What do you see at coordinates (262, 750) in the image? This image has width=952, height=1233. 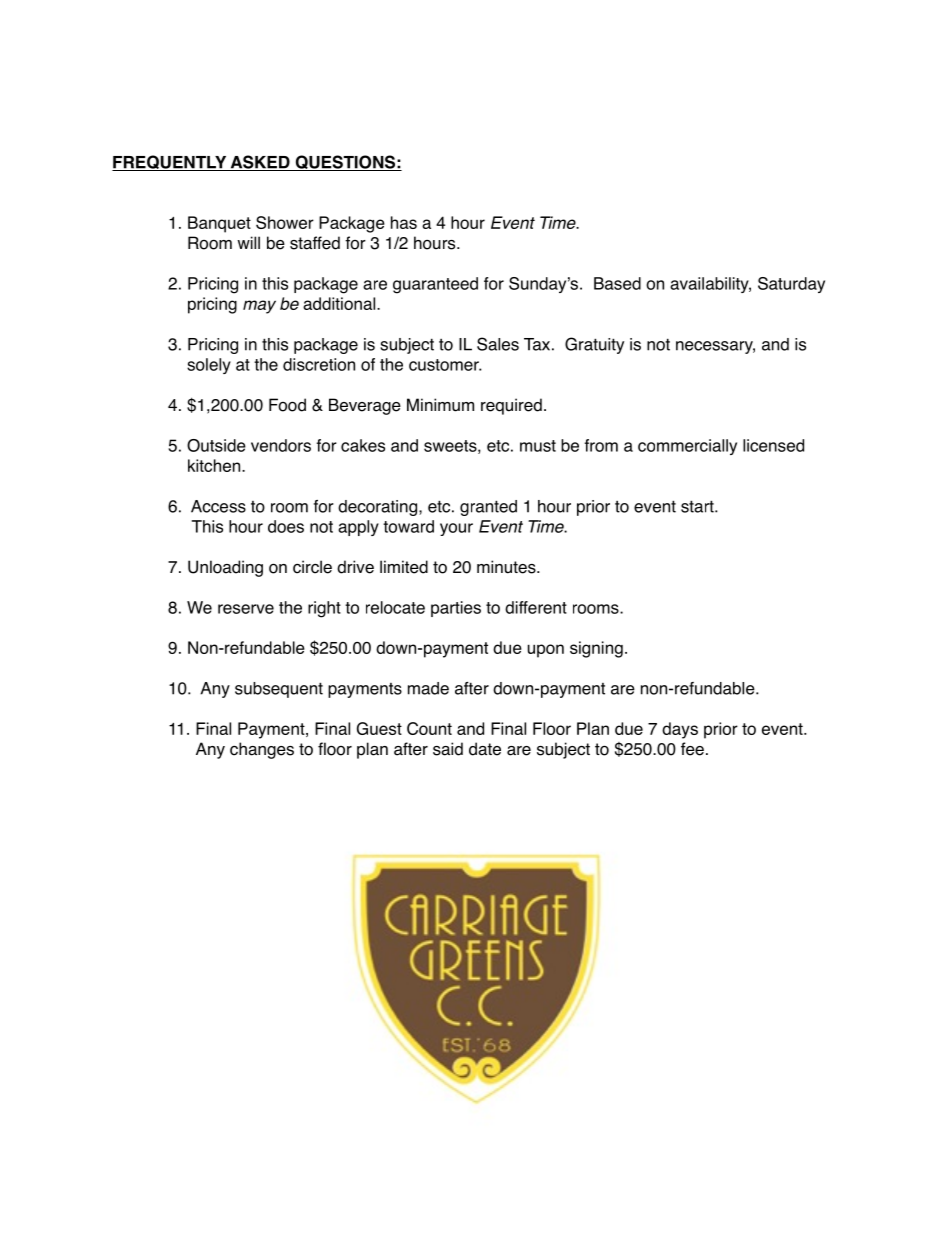 I see `changes` at bounding box center [262, 750].
